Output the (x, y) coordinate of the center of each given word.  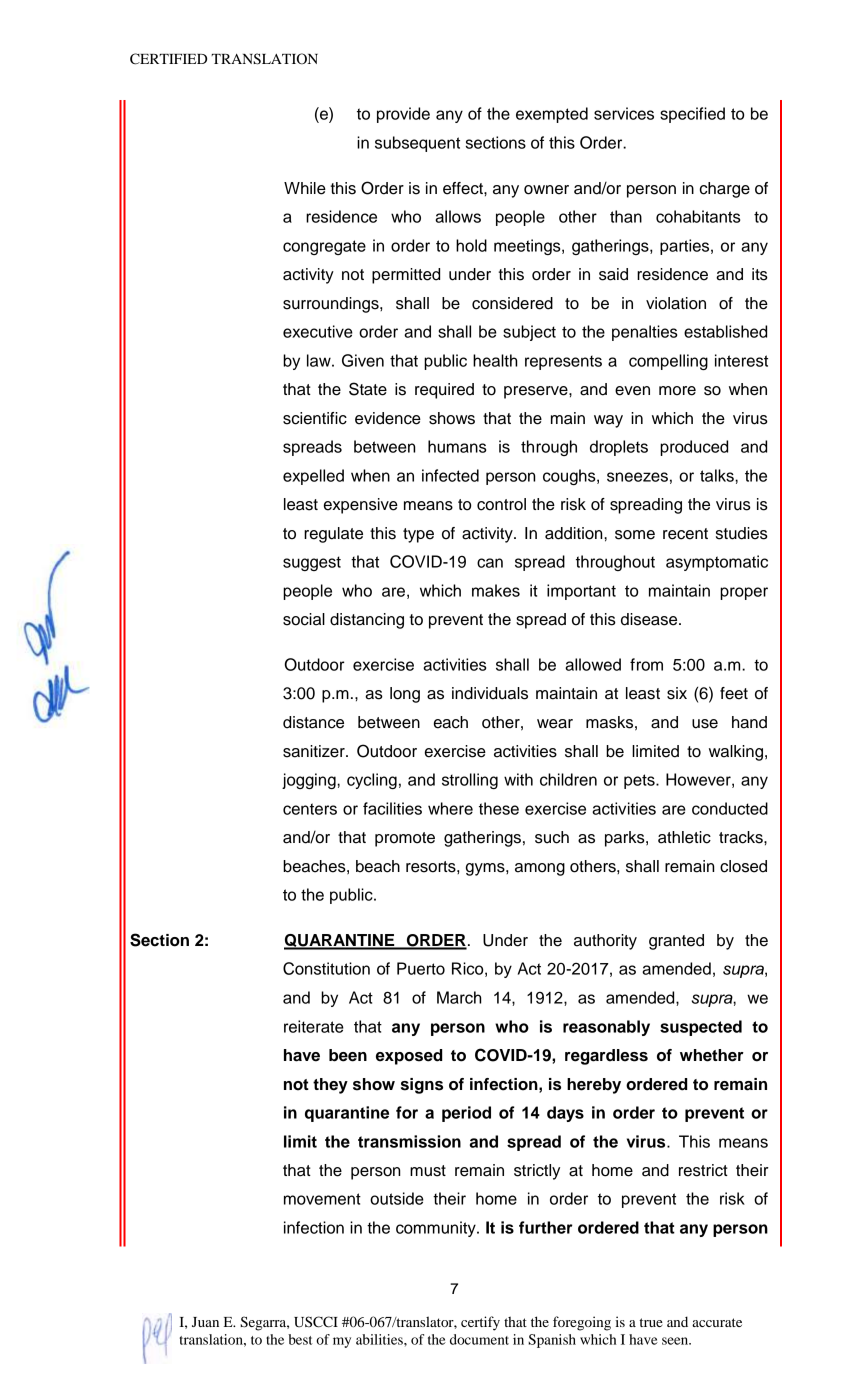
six (677, 693)
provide (403, 115)
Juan (205, 1322)
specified (692, 115)
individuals (490, 693)
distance (313, 722)
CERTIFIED (168, 59)
